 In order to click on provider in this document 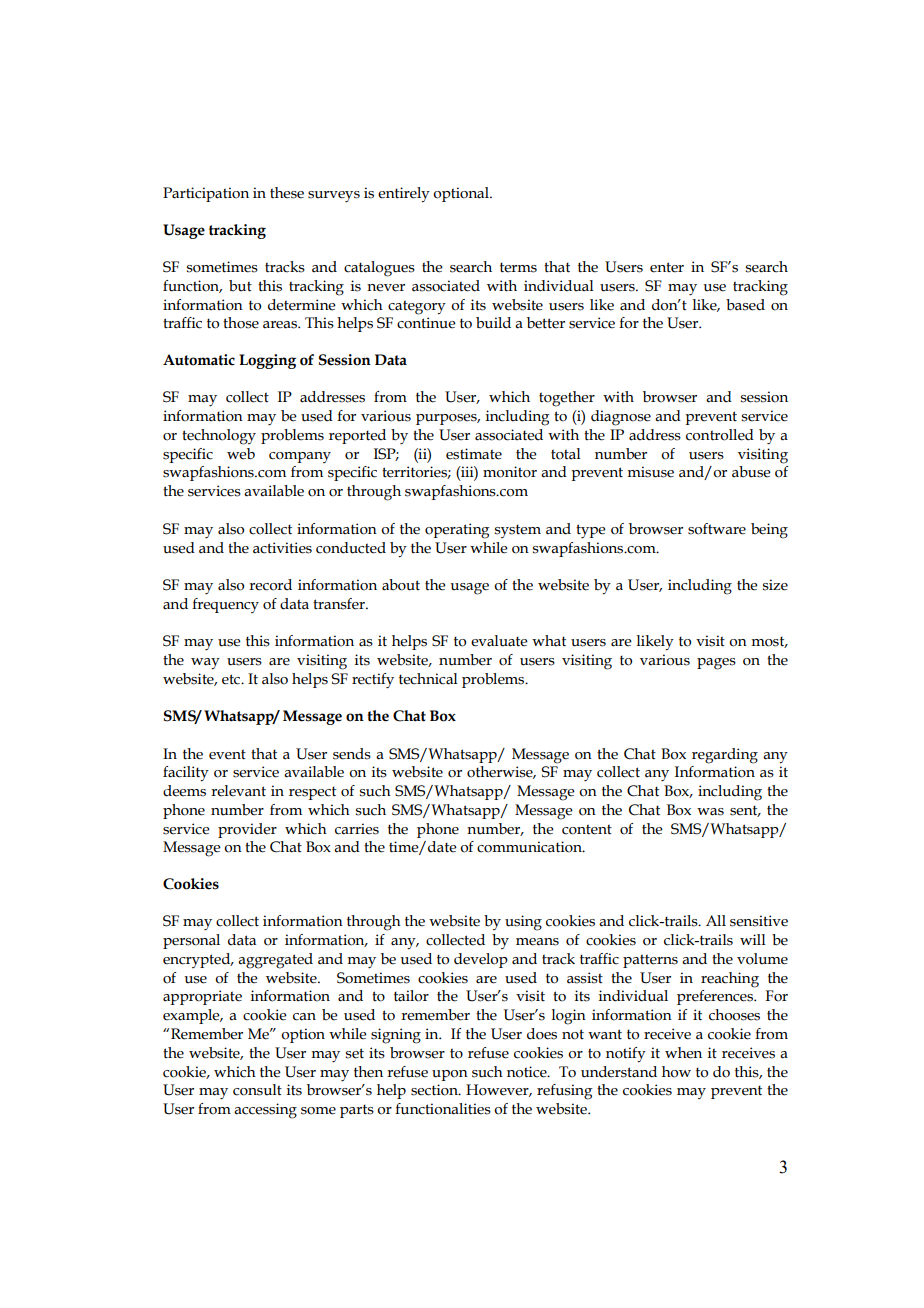, I will do `click(247, 830)`.
